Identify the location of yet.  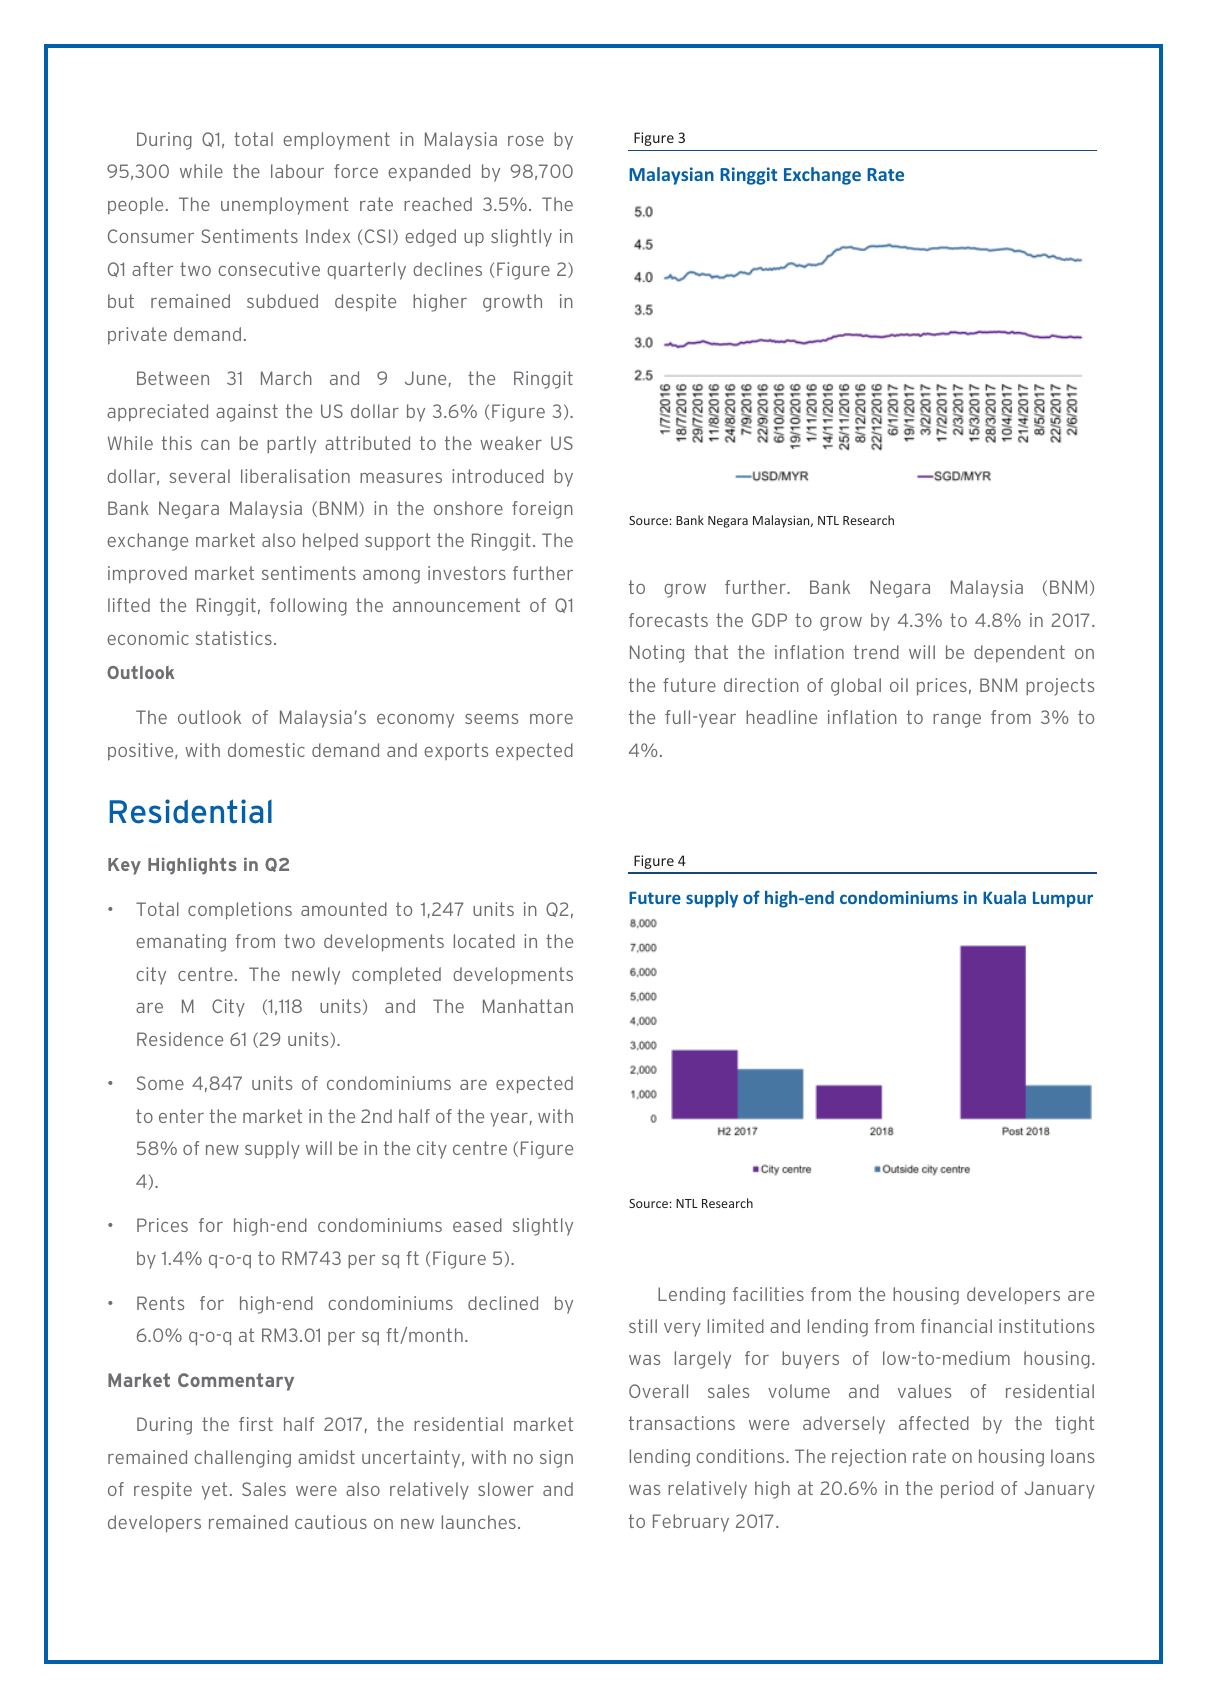
(214, 1491).
